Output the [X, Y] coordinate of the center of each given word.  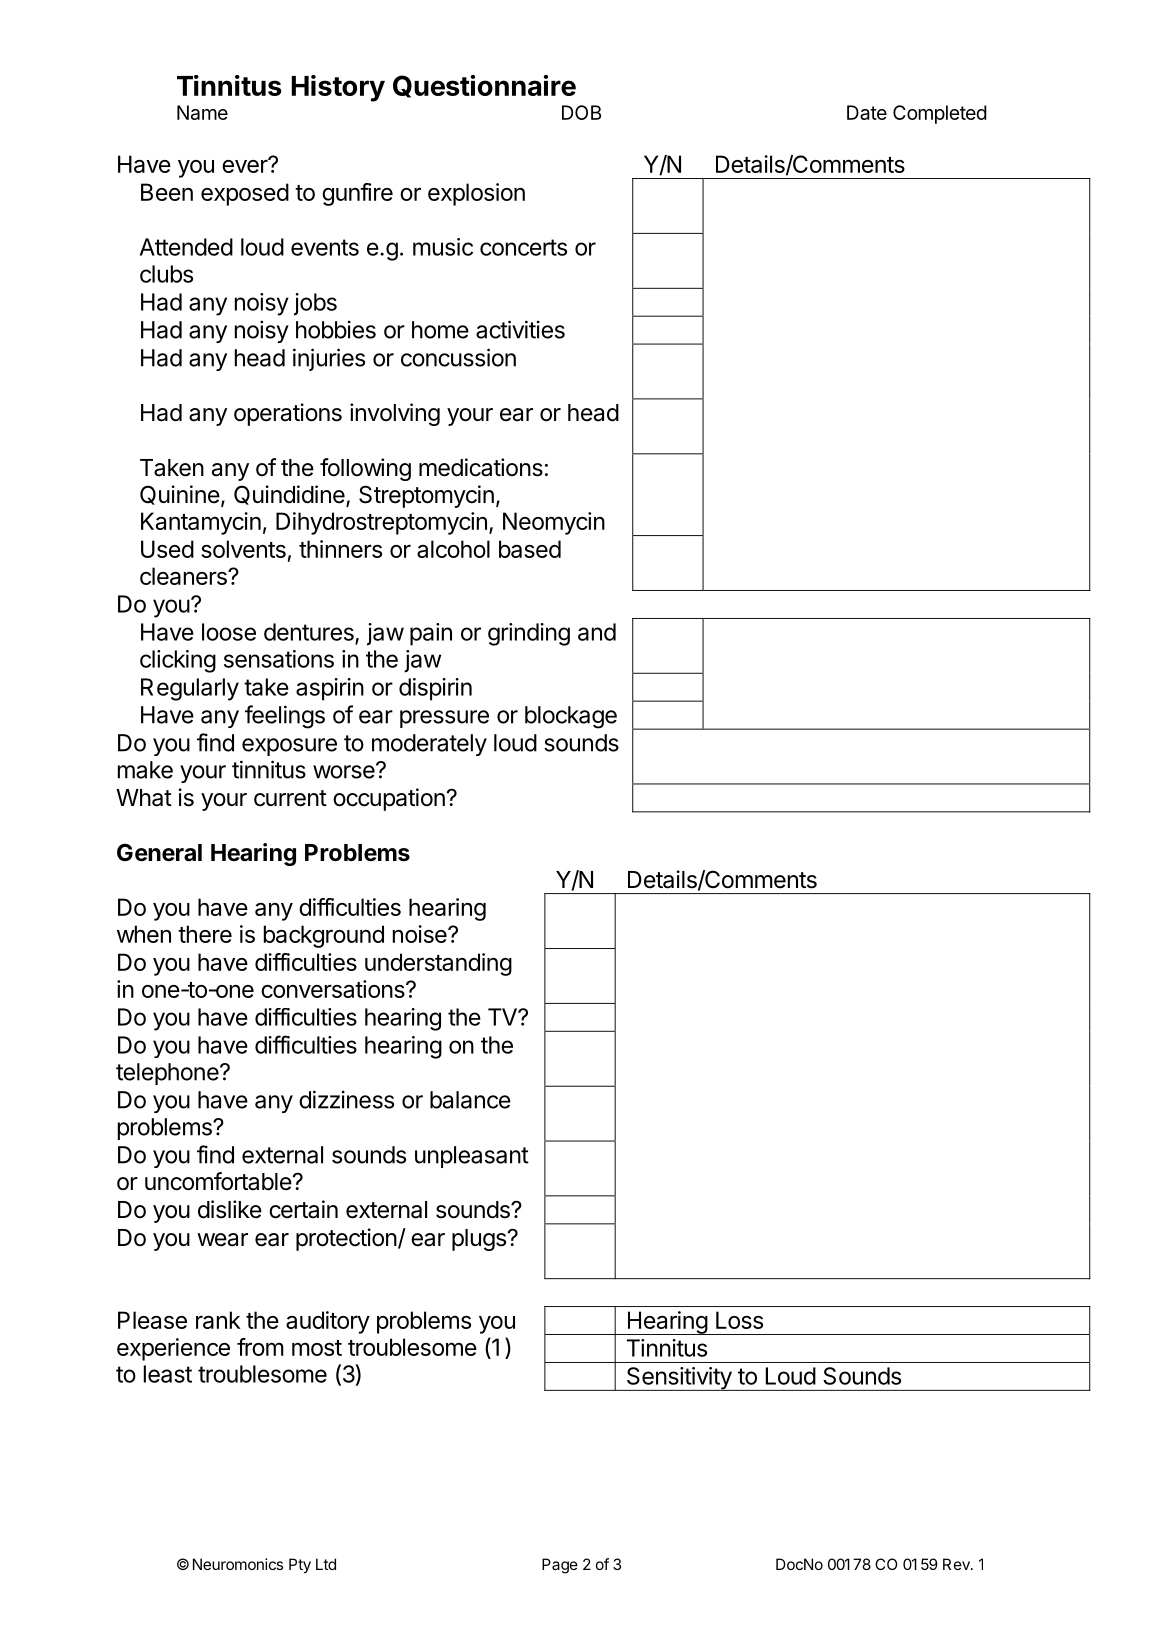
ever [246, 165]
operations [288, 414]
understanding [438, 964]
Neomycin [554, 523]
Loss [739, 1320]
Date [867, 112]
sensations [279, 659]
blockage [571, 717]
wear [222, 1240]
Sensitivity [678, 1379]
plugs [479, 1240]
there [205, 934]
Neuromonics [238, 1564]
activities [520, 329]
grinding [529, 634]
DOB [581, 112]
